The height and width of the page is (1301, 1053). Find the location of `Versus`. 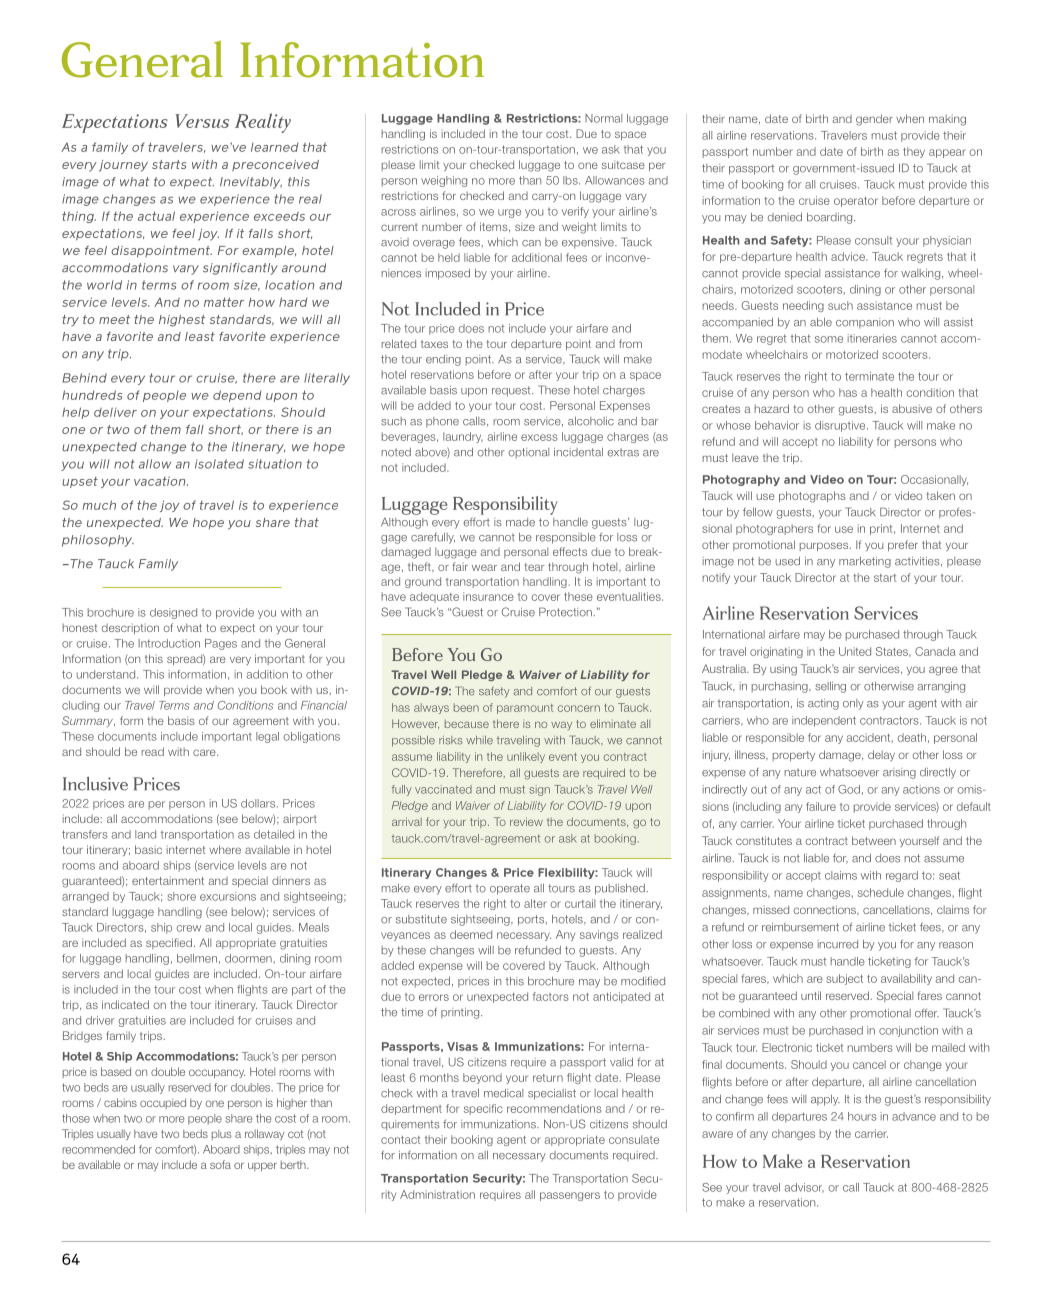

Versus is located at coordinates (202, 121).
